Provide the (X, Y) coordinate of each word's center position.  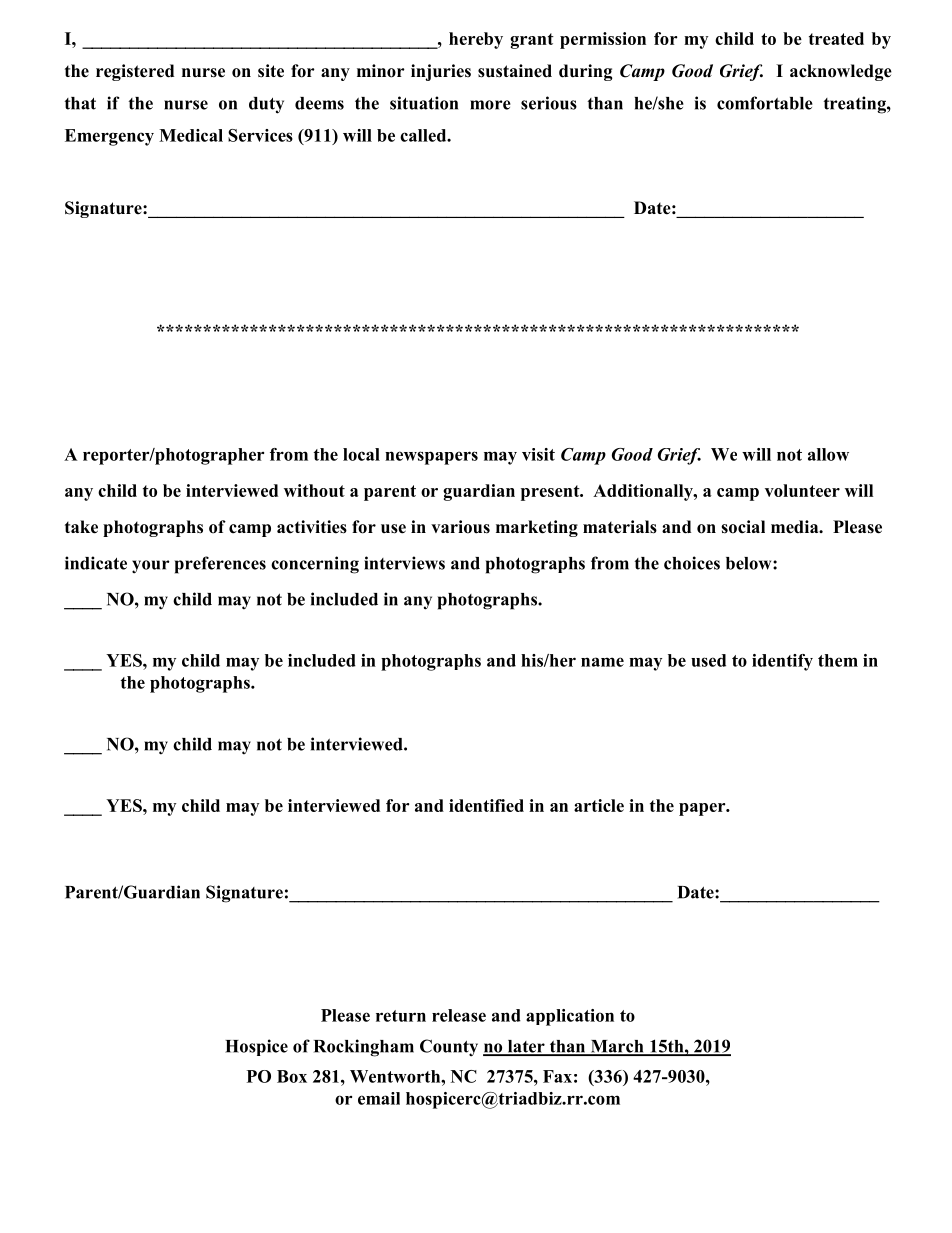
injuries (441, 72)
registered (135, 72)
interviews (404, 563)
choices (692, 563)
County (449, 1048)
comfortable (765, 103)
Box (292, 1076)
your (151, 567)
